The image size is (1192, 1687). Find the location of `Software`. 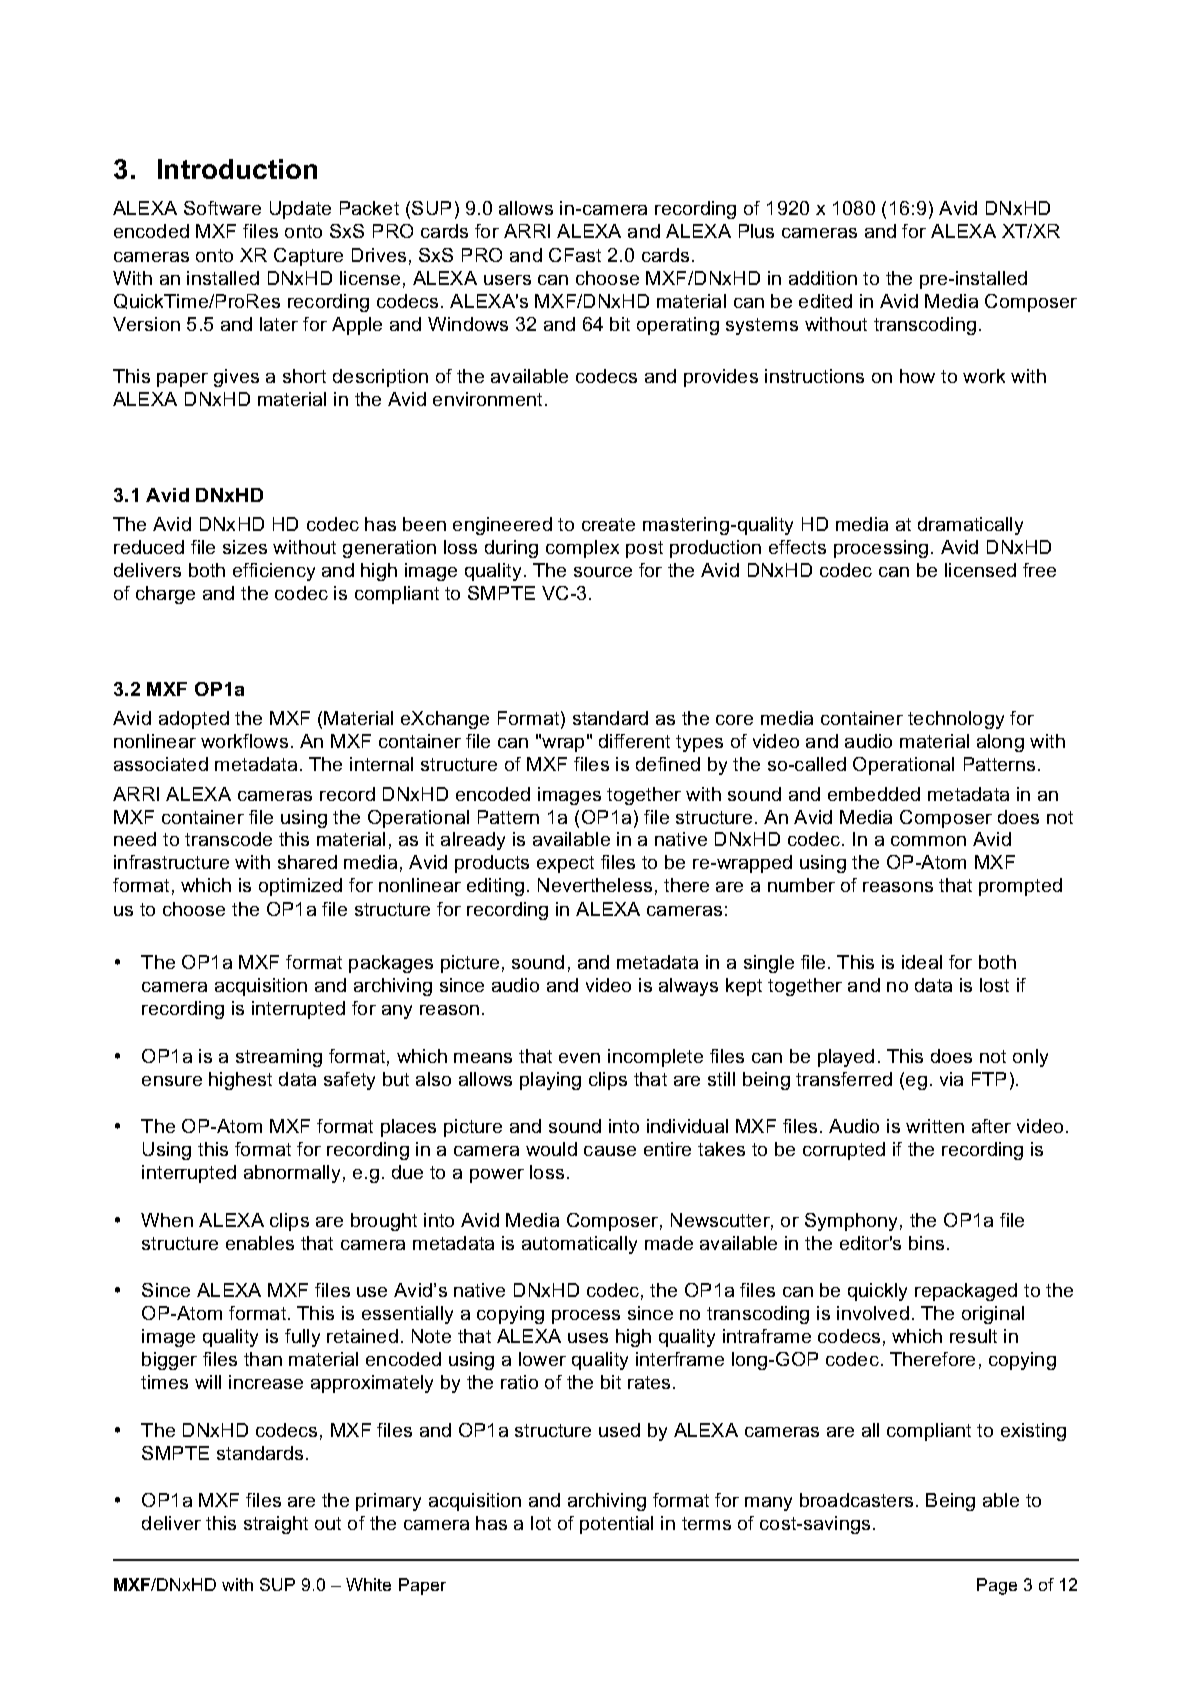

Software is located at coordinates (222, 208).
